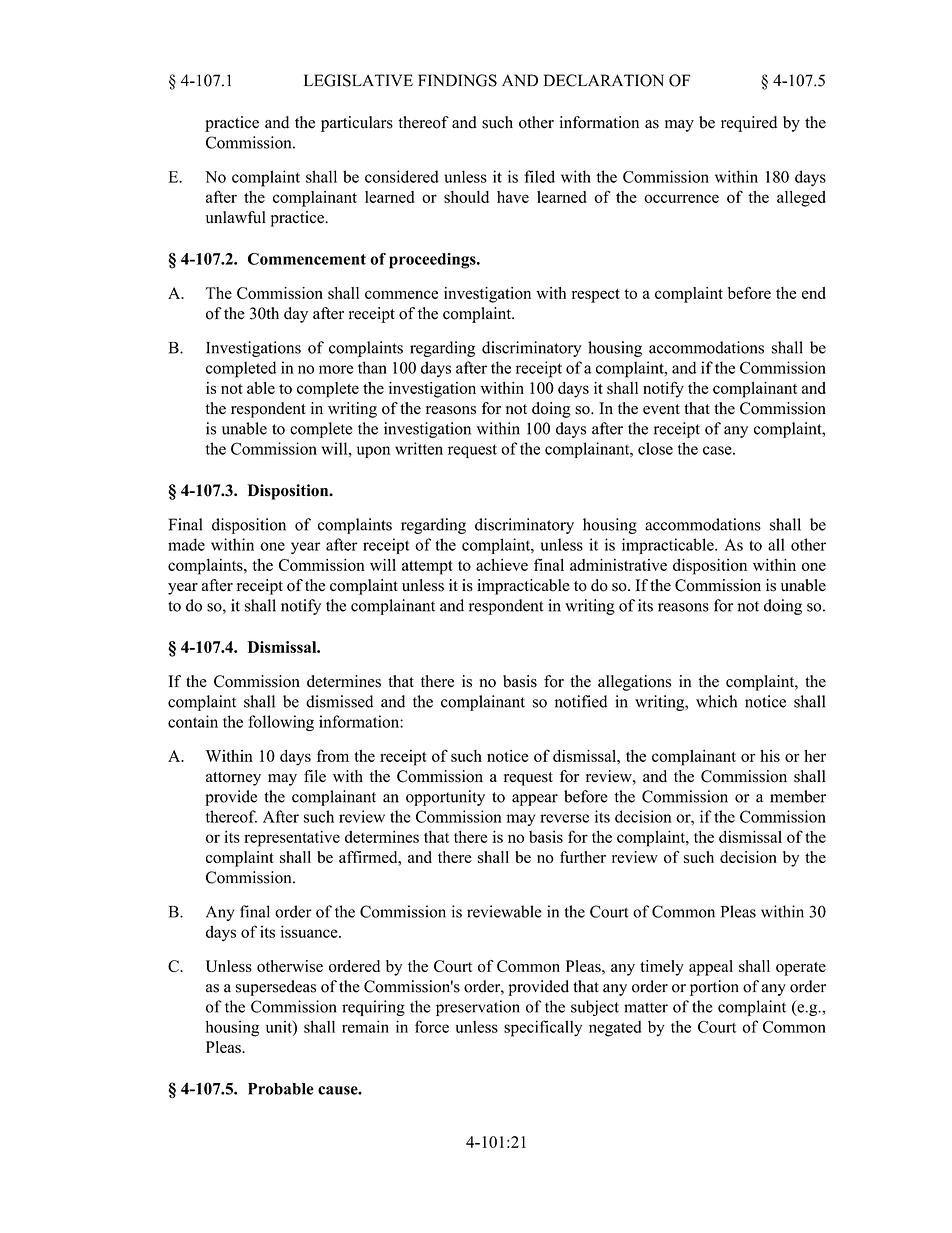  I want to click on portion, so click(714, 988).
